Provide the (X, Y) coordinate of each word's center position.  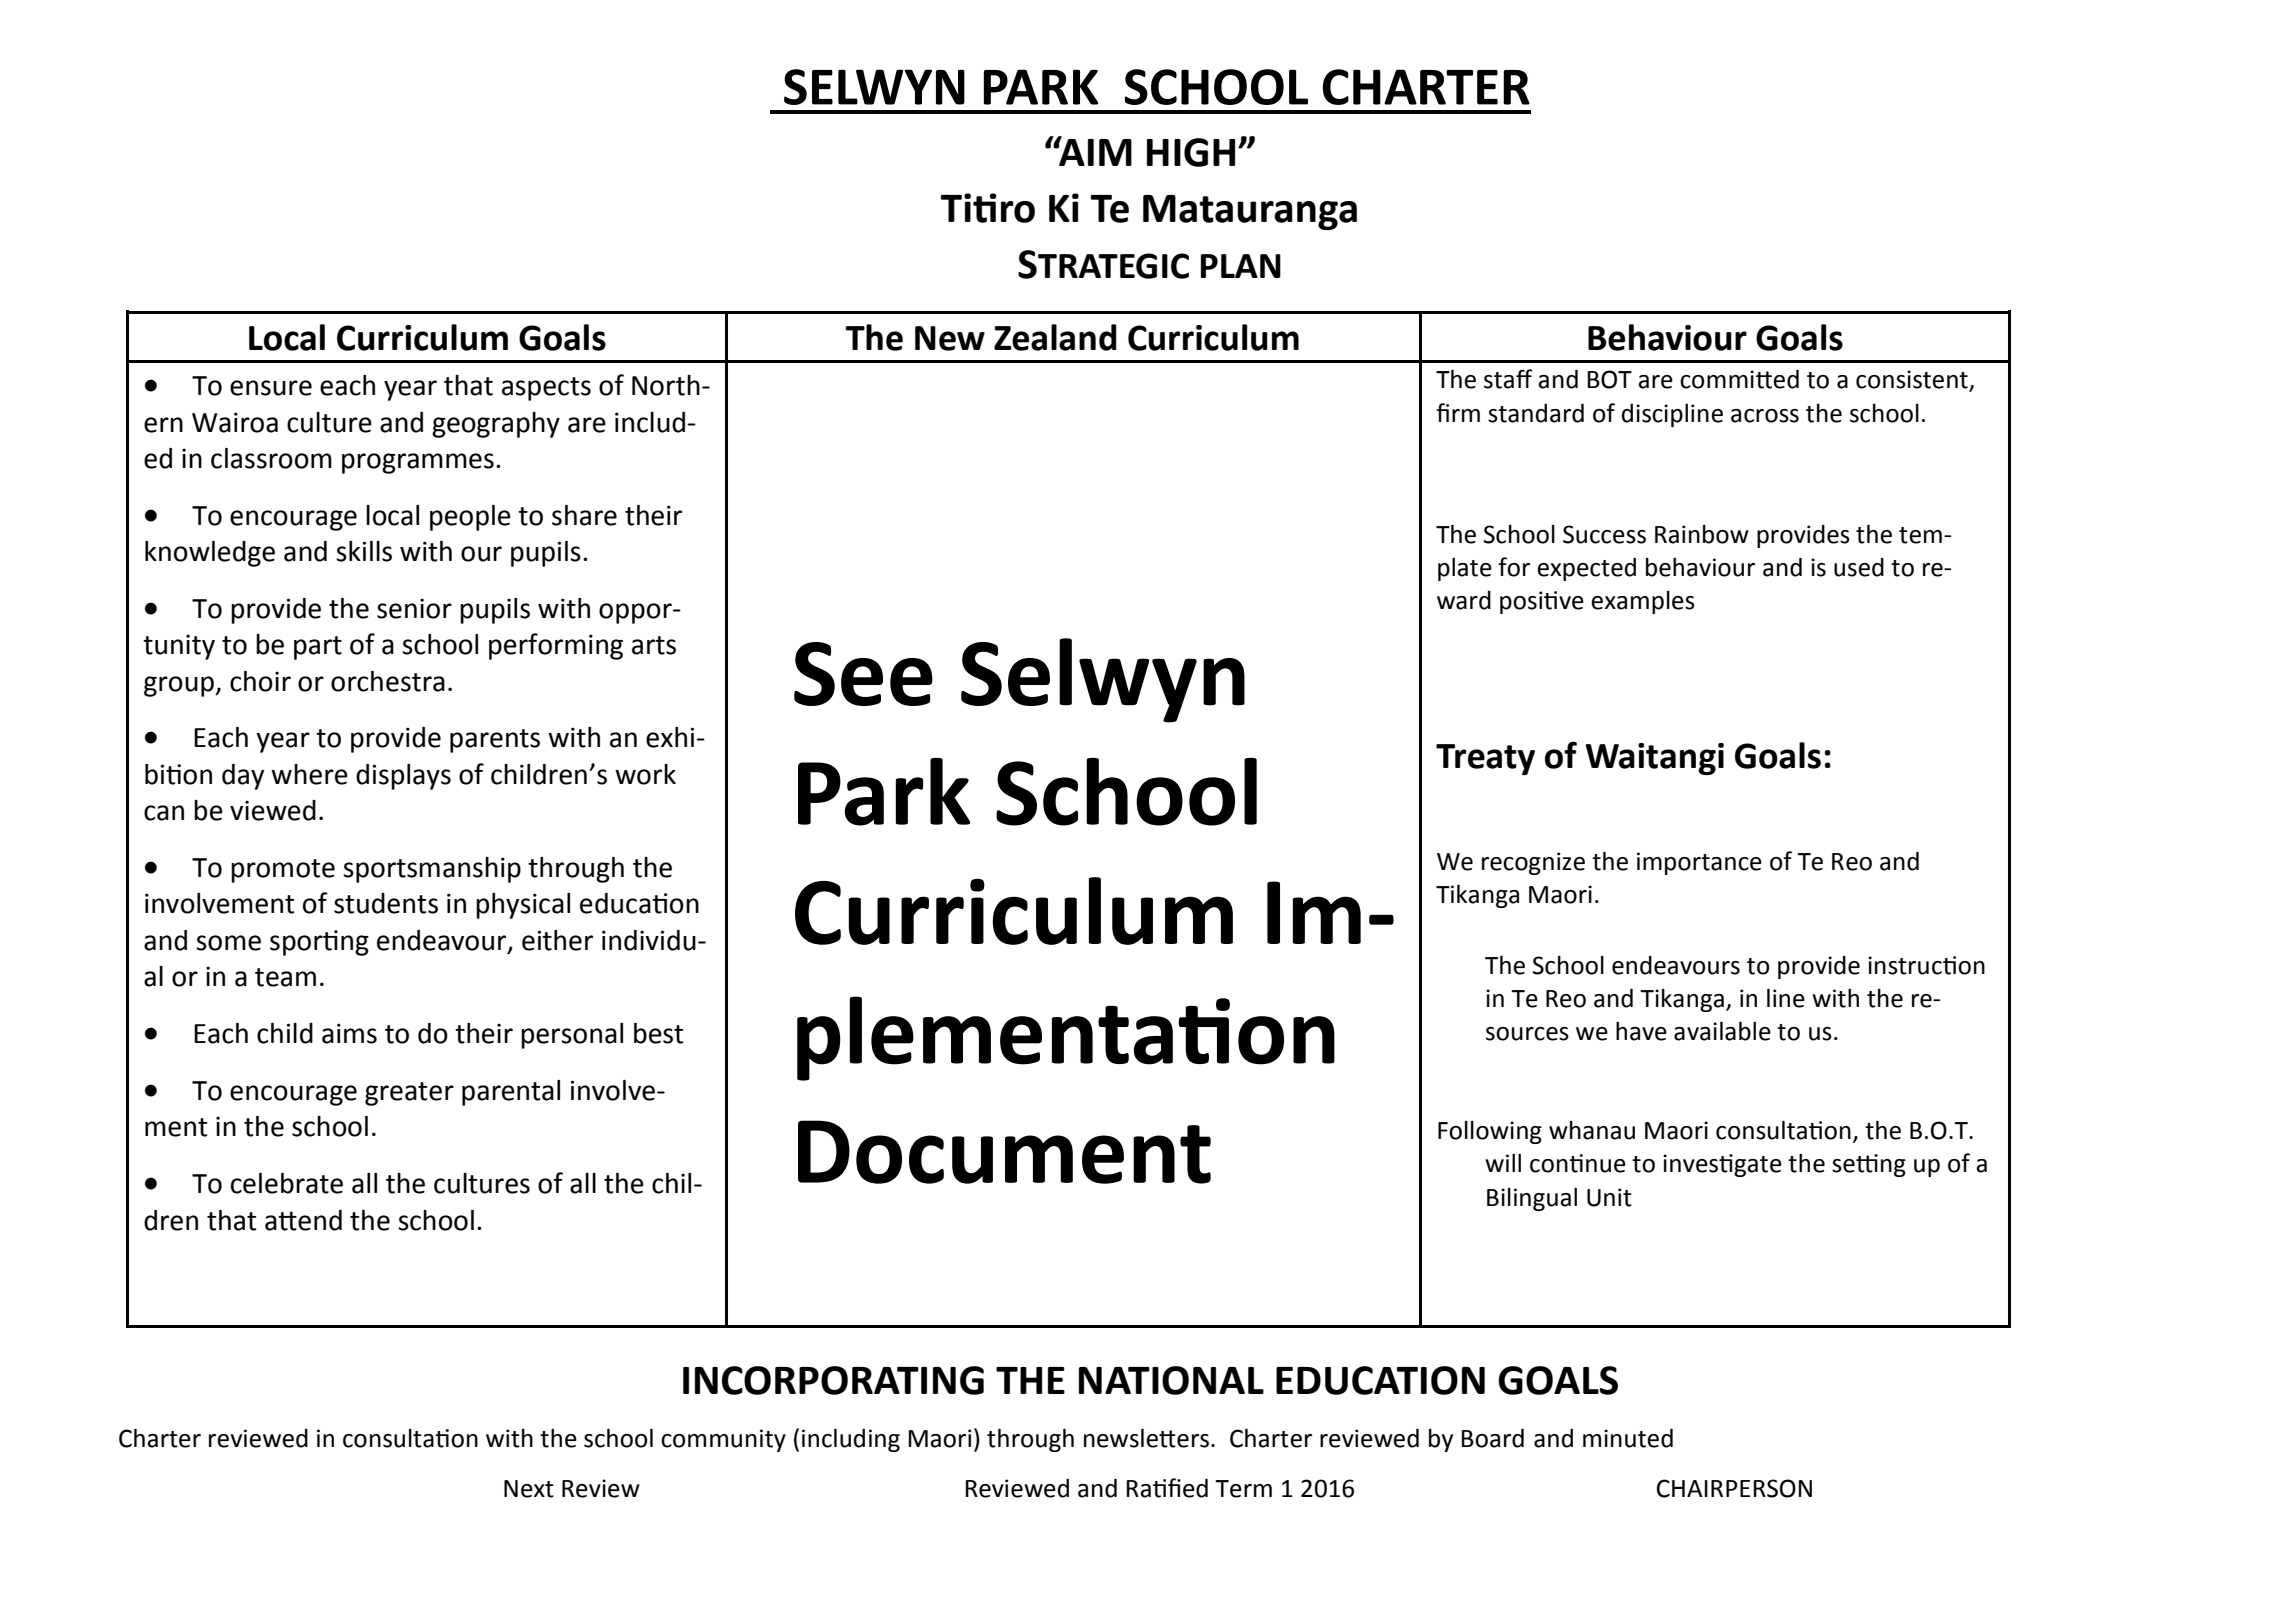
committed (1739, 379)
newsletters (1146, 1438)
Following (1490, 1132)
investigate (1722, 1165)
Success (1604, 534)
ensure (271, 388)
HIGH (1191, 152)
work (645, 774)
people (470, 518)
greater (409, 1094)
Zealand (1055, 337)
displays (403, 777)
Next (529, 1489)
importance (1699, 863)
